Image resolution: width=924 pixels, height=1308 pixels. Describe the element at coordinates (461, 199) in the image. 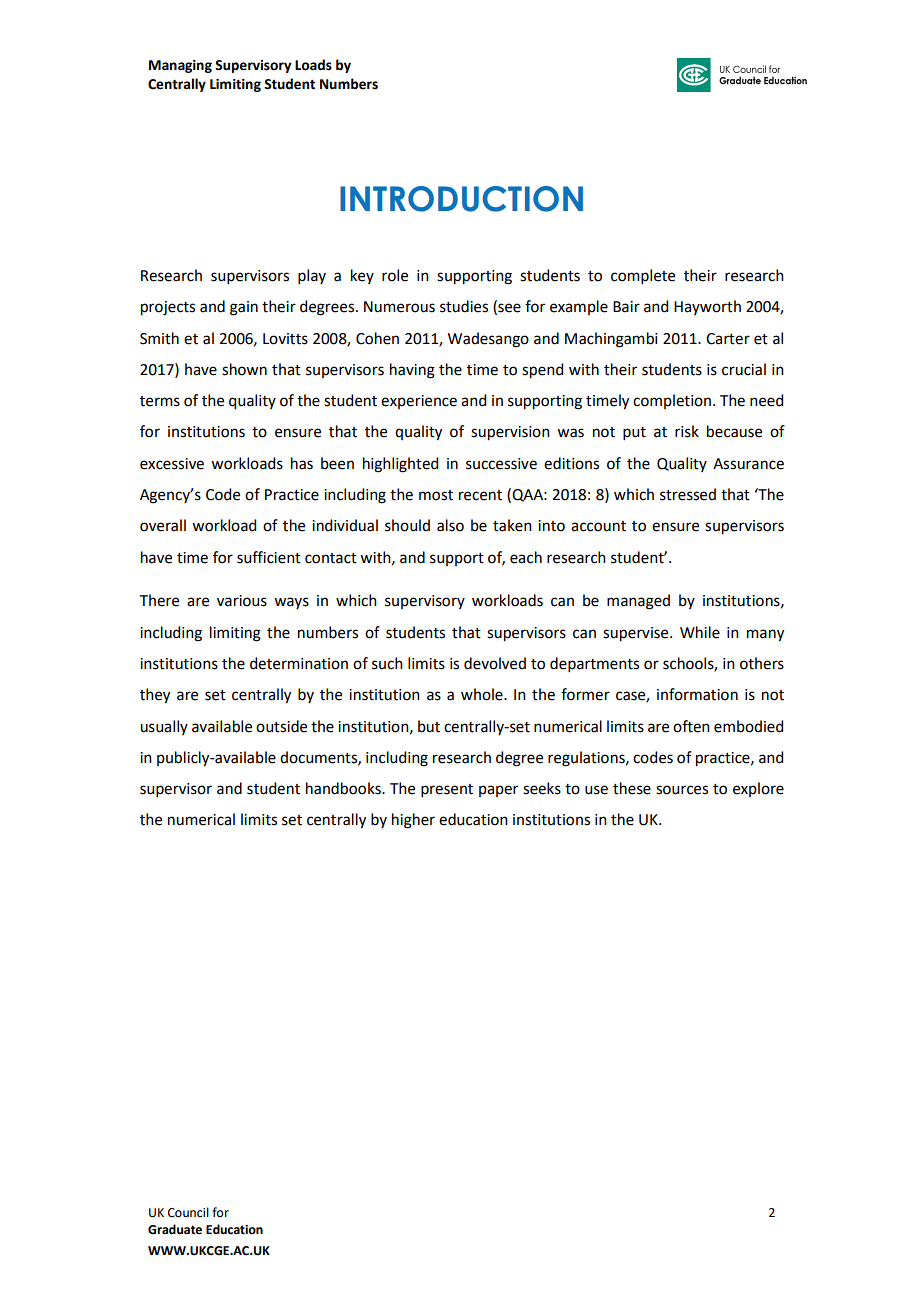

I see `INTRODUCTION` at that location.
